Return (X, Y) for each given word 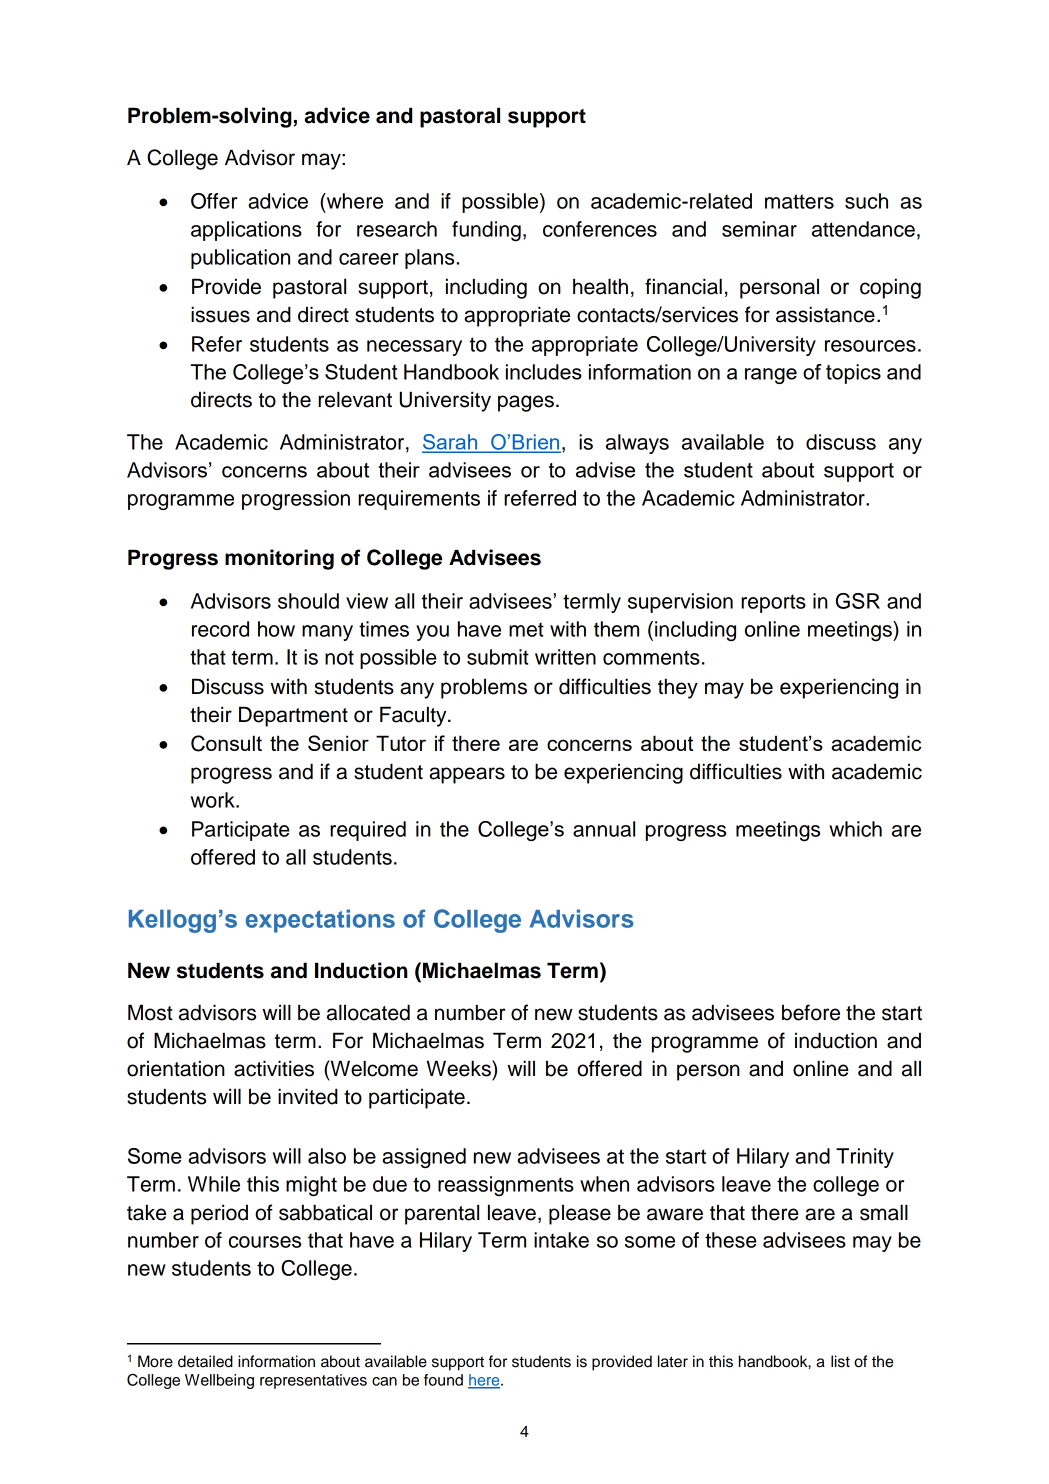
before (811, 1012)
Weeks (460, 1068)
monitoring (279, 559)
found (443, 1380)
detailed (205, 1361)
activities (274, 1068)
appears (467, 775)
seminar (759, 229)
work (214, 800)
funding (486, 231)
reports (773, 603)
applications (246, 231)
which (855, 829)
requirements (419, 500)
